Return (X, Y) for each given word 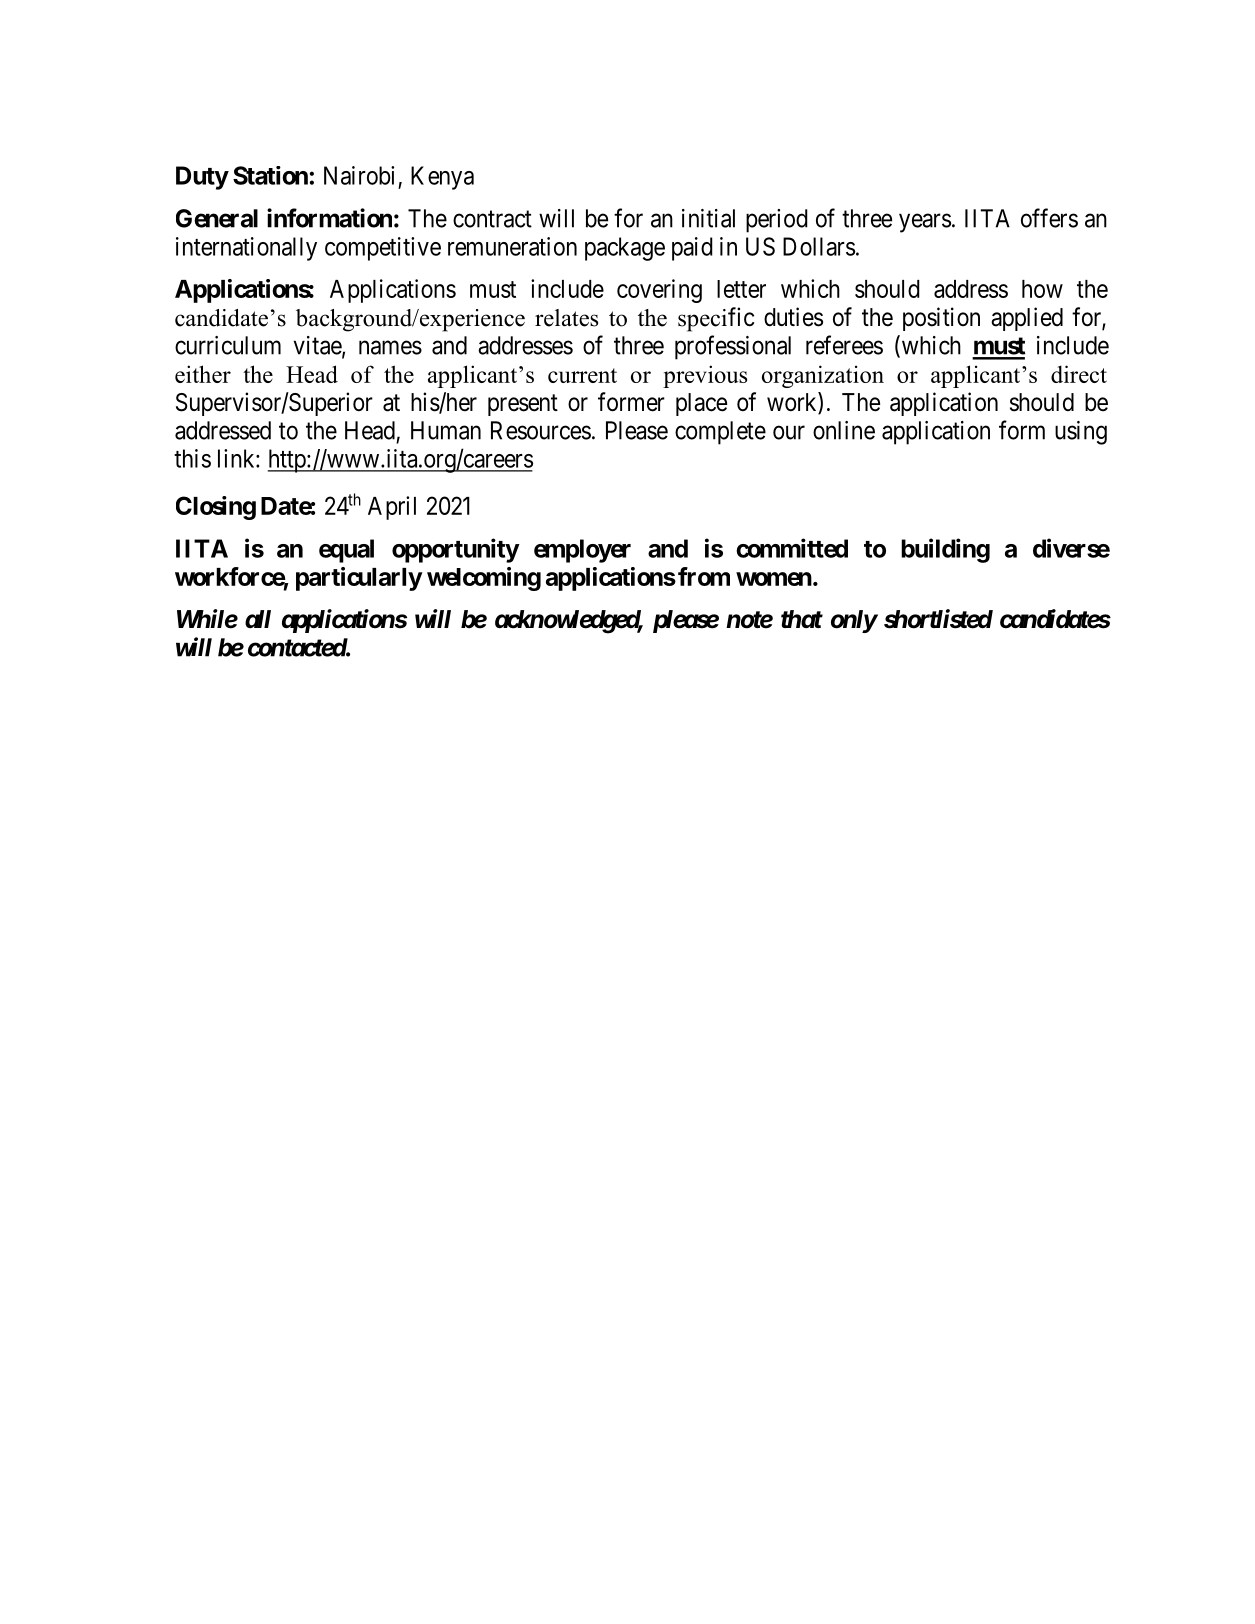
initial (708, 218)
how (1042, 289)
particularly (359, 579)
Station (270, 175)
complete (720, 433)
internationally (246, 249)
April (392, 508)
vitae (318, 346)
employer (582, 551)
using (1081, 433)
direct (1079, 374)
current (582, 375)
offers (1049, 218)
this (192, 458)
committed (792, 548)
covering (659, 291)
